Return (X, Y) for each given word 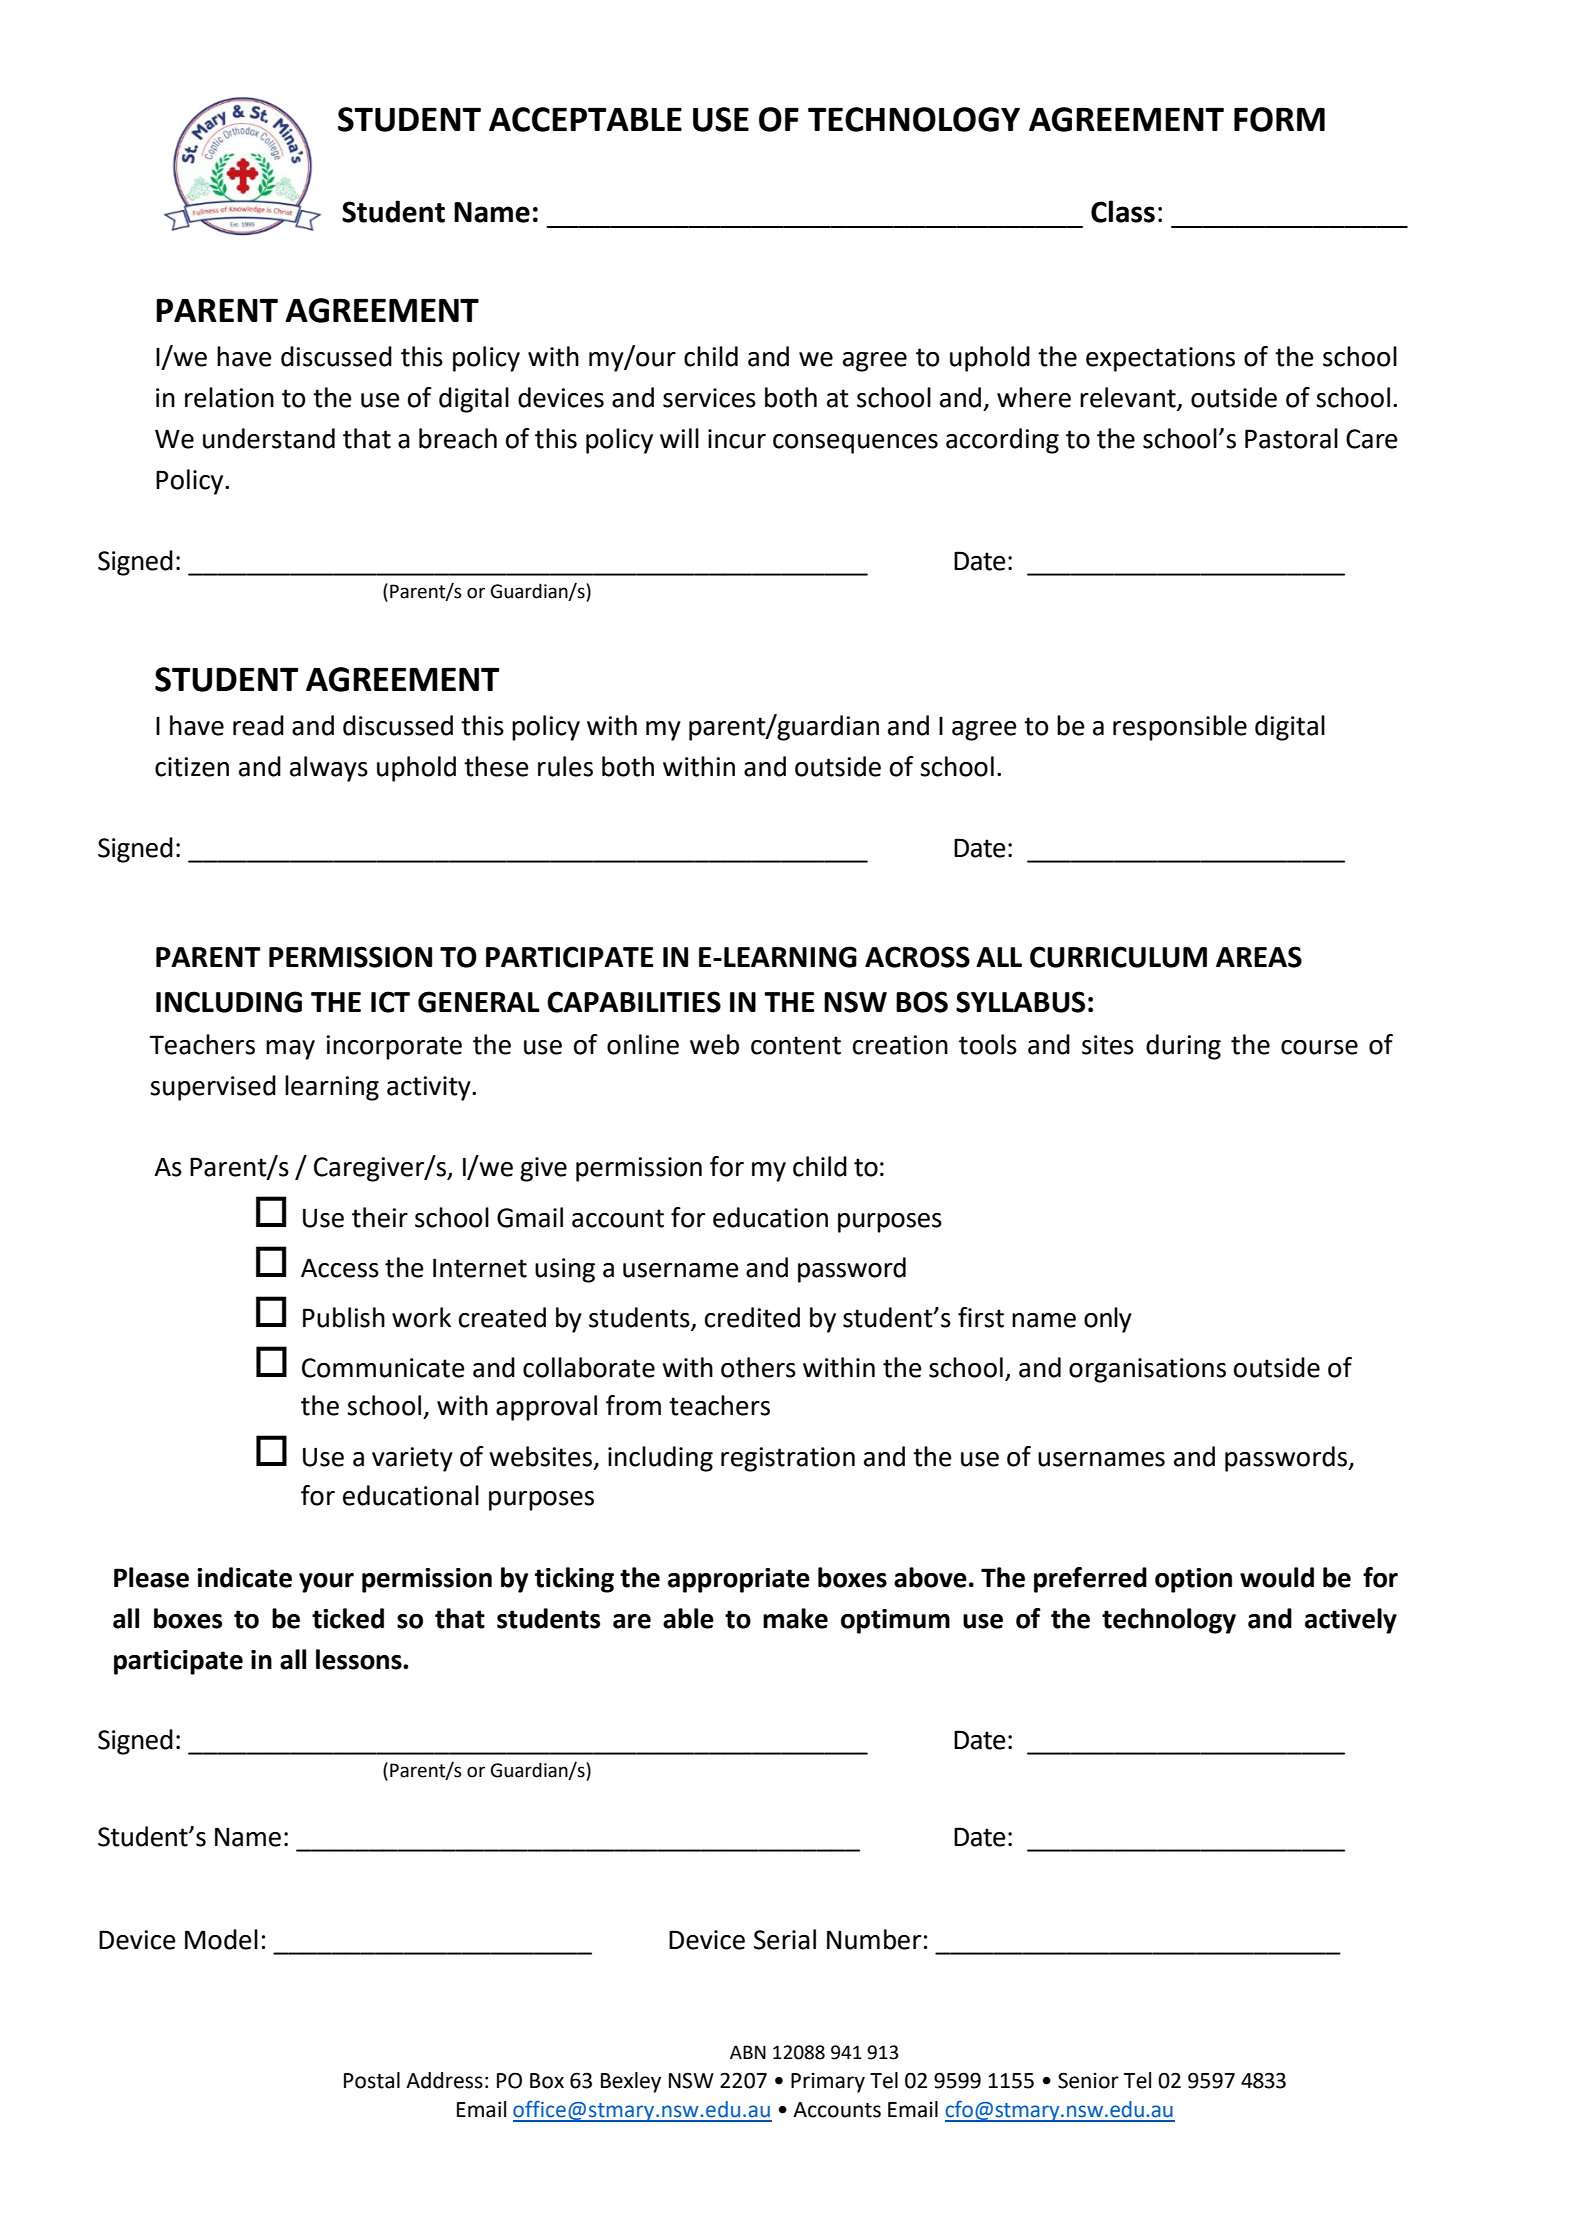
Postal (372, 2080)
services (709, 398)
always (329, 769)
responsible (1180, 728)
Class (1123, 211)
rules (565, 766)
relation (229, 397)
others (758, 1367)
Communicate (383, 1368)
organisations (1147, 1370)
